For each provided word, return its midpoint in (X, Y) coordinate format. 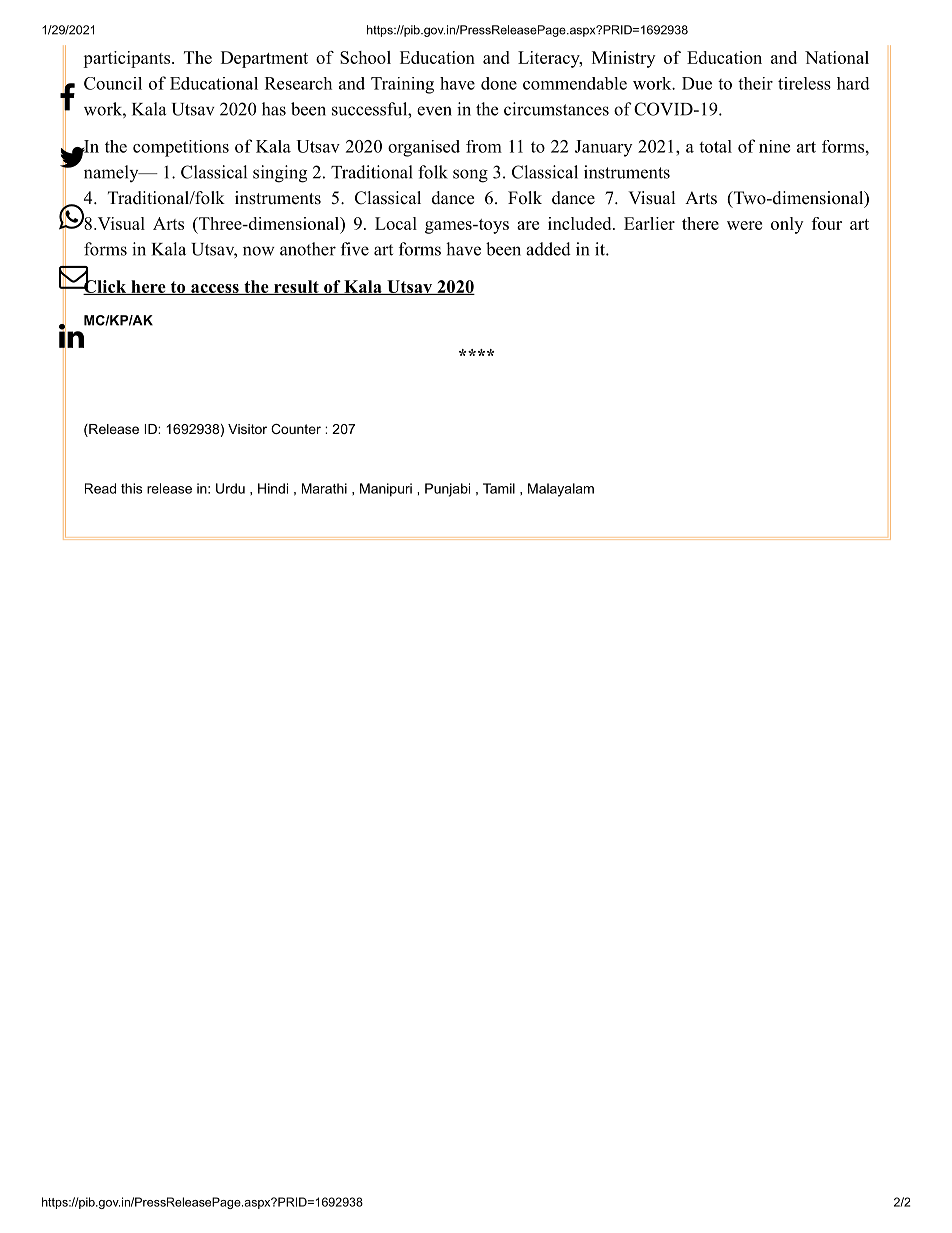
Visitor (247, 429)
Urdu (230, 488)
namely (112, 173)
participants (126, 59)
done (499, 83)
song (470, 176)
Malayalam (561, 490)
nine (774, 146)
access (215, 289)
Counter (296, 429)
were (744, 225)
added (548, 249)
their (755, 83)
